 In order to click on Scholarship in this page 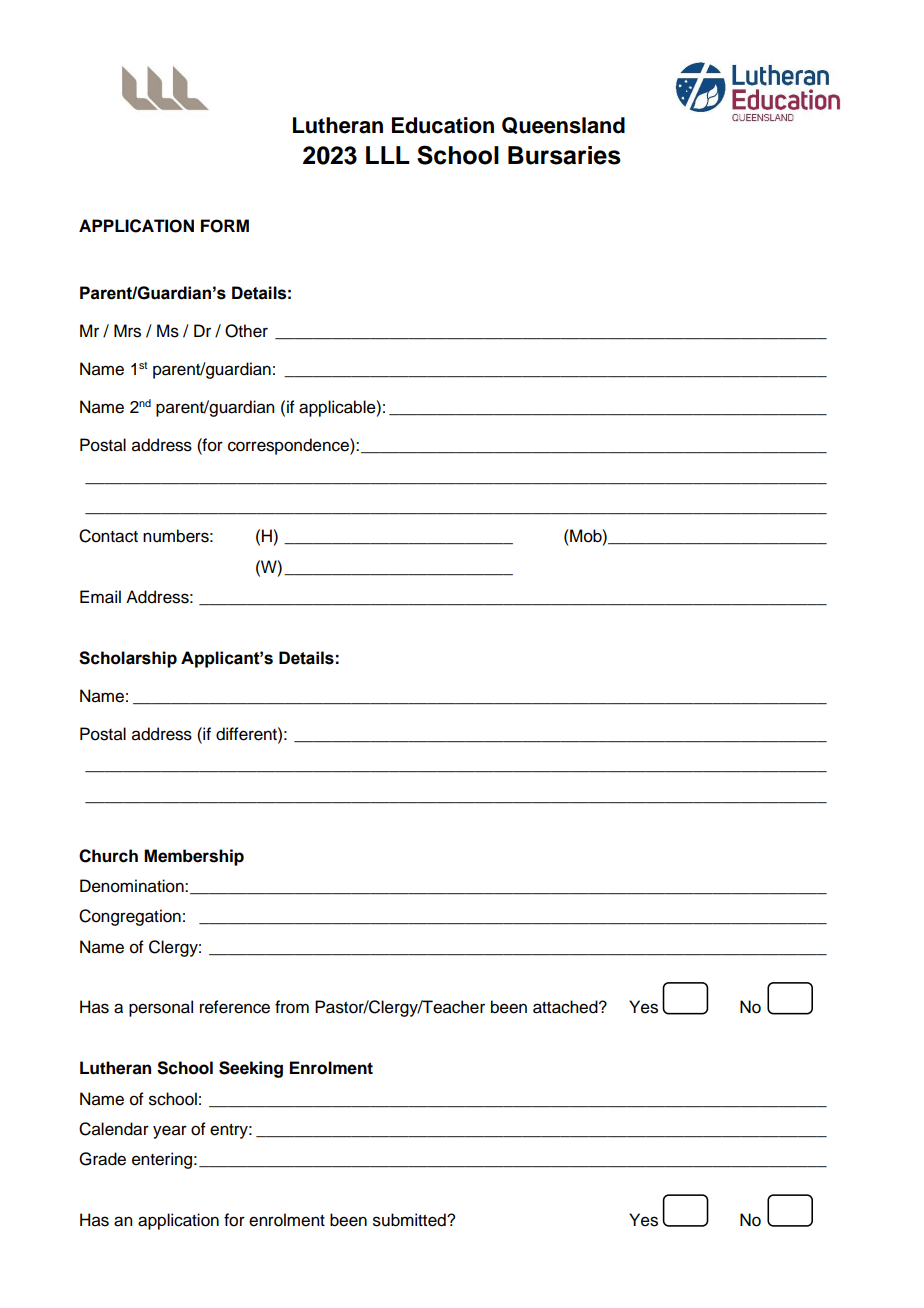, I will do `click(128, 659)`.
